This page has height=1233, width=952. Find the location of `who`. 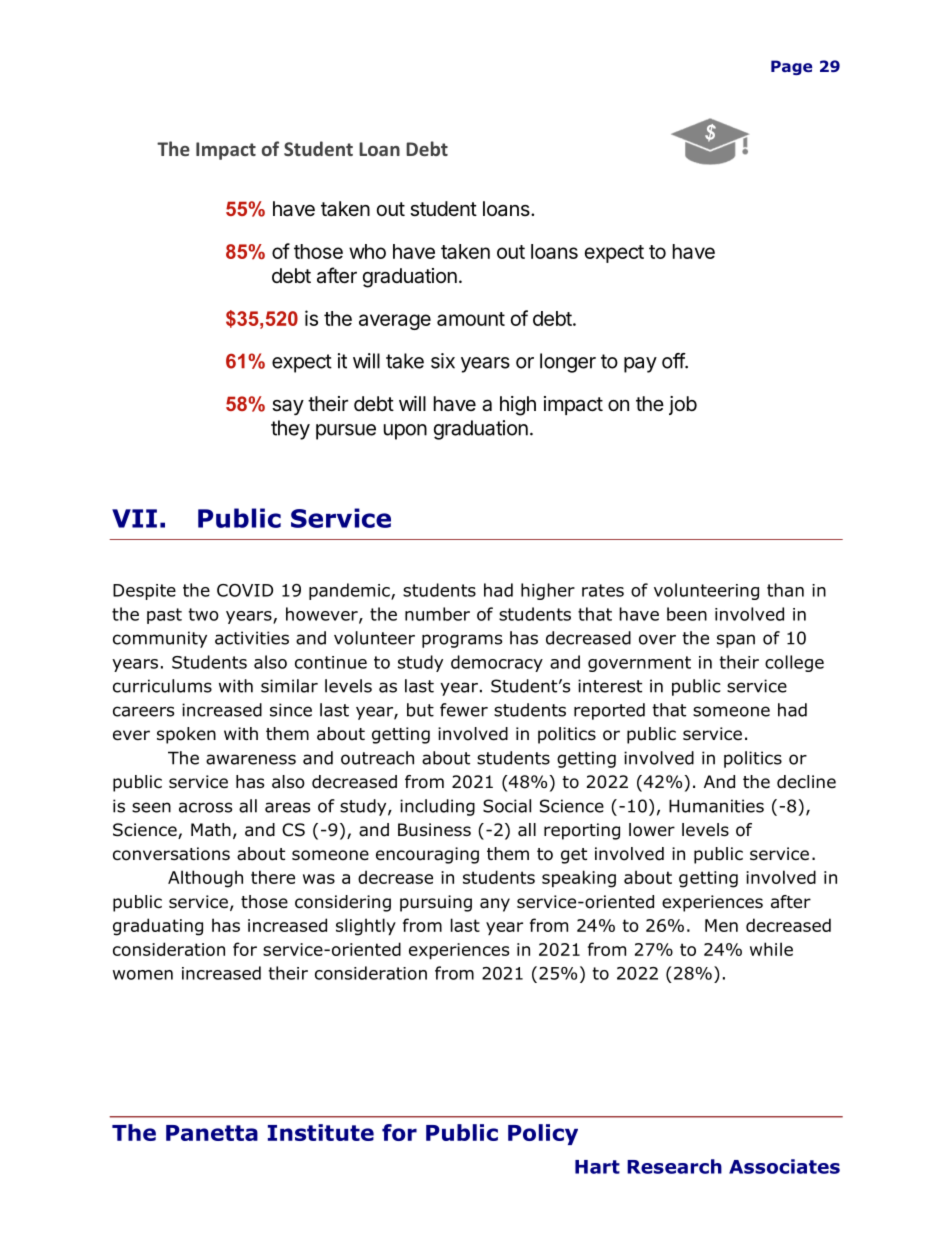

who is located at coordinates (367, 251).
